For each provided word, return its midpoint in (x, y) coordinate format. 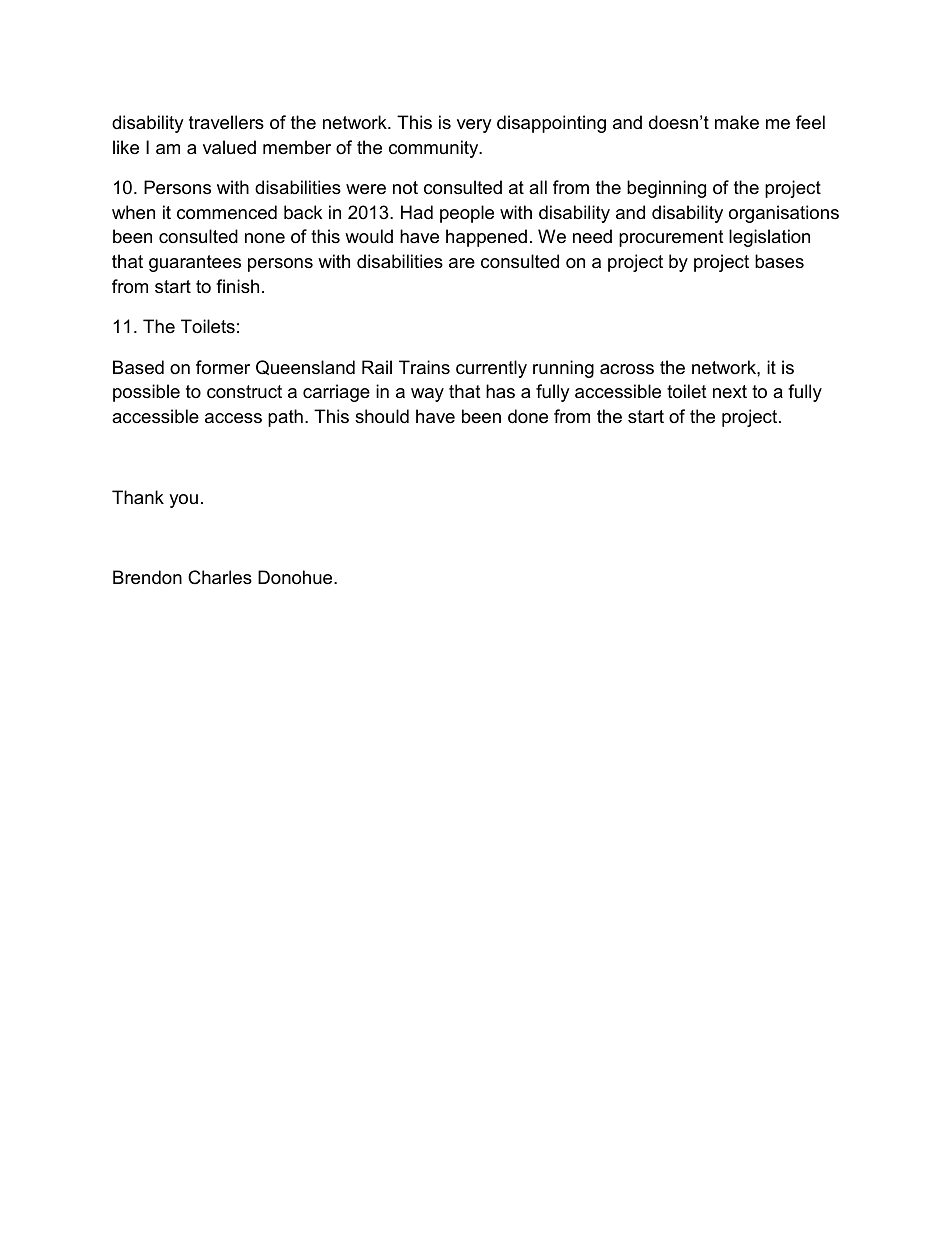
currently (491, 369)
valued (229, 147)
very (474, 126)
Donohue (296, 577)
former (223, 367)
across (627, 369)
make (737, 122)
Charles (220, 577)
